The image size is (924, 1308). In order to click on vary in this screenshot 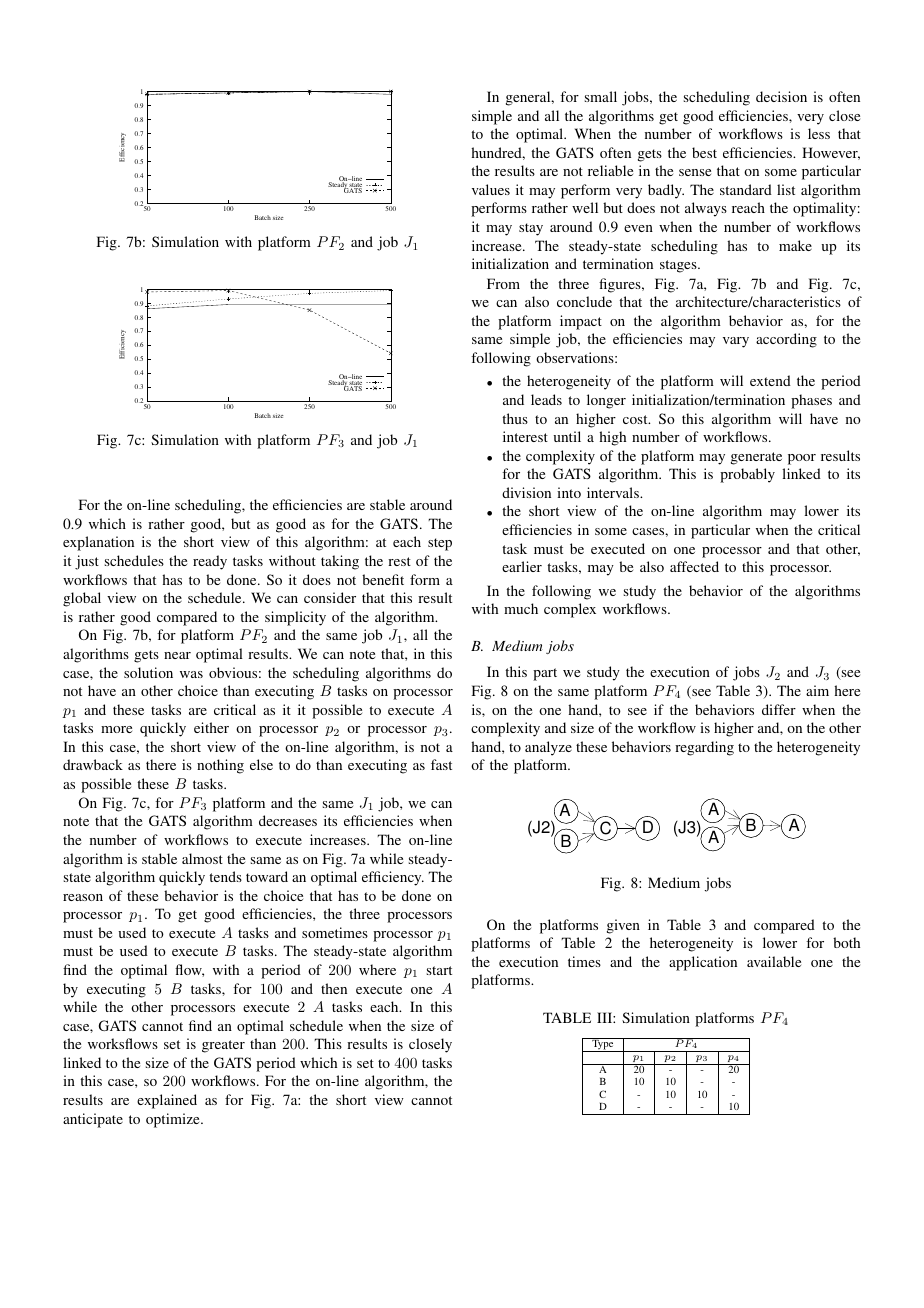, I will do `click(736, 342)`.
